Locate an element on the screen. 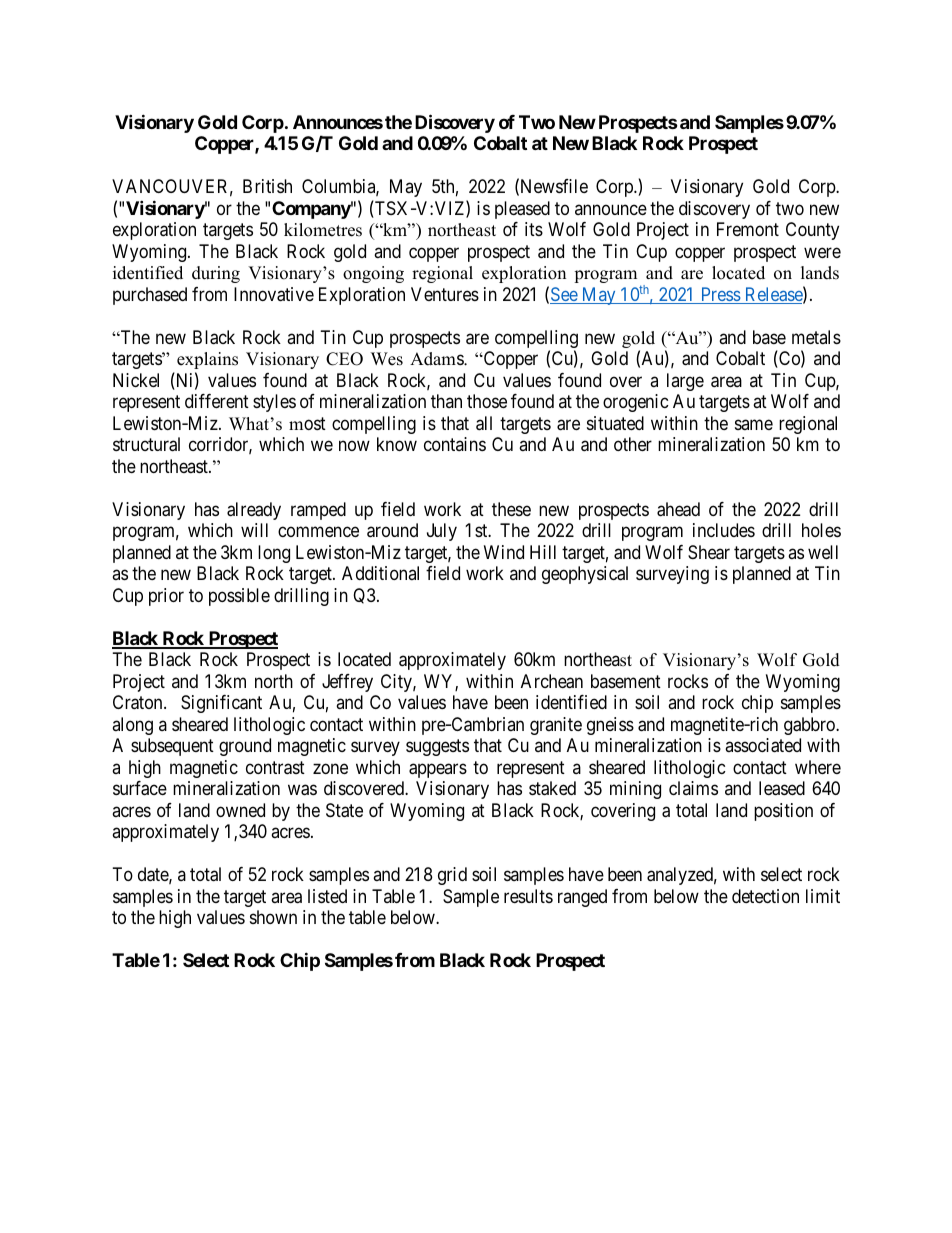  shown is located at coordinates (273, 917).
